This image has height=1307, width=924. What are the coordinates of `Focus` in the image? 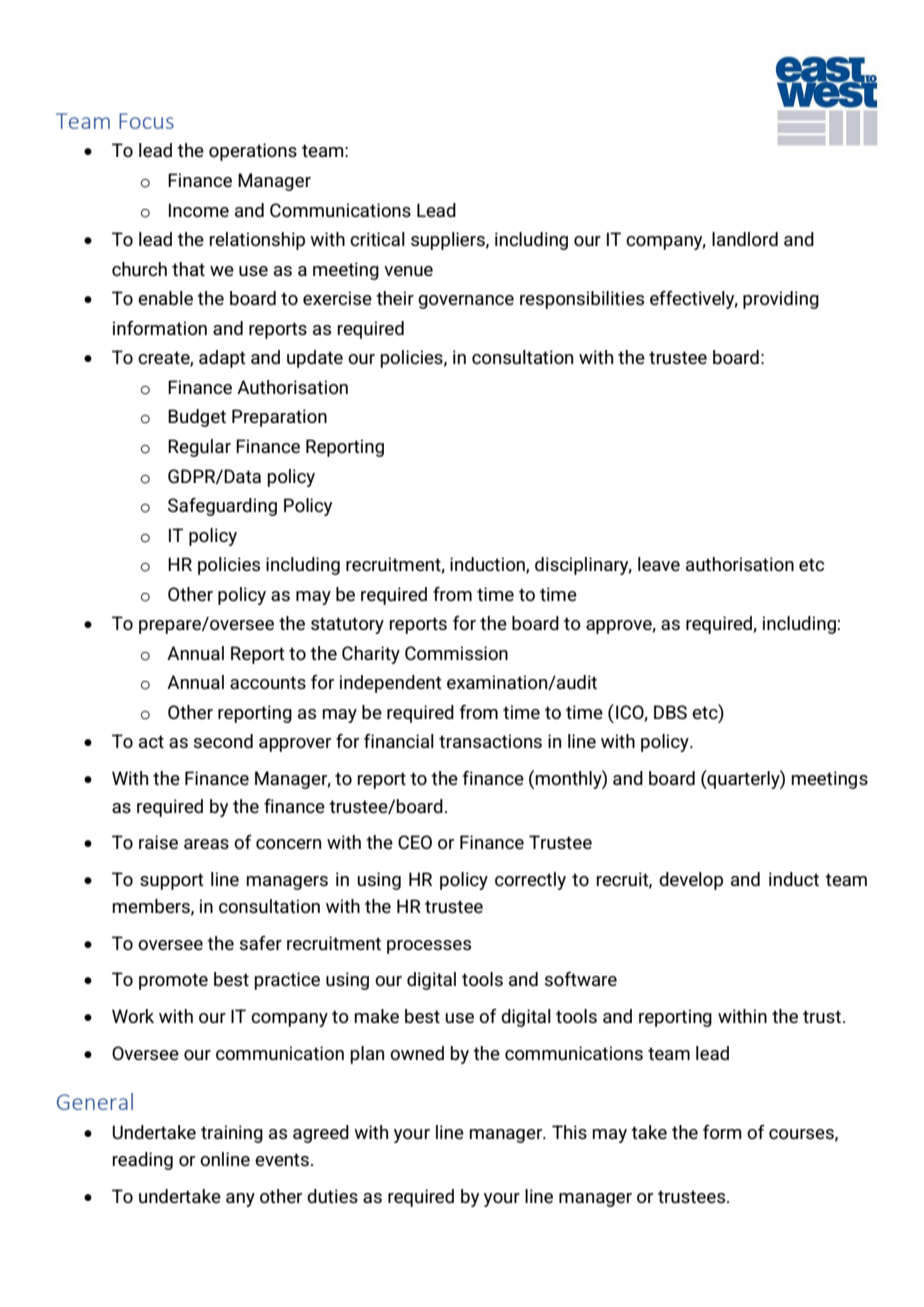 It's located at (146, 121).
